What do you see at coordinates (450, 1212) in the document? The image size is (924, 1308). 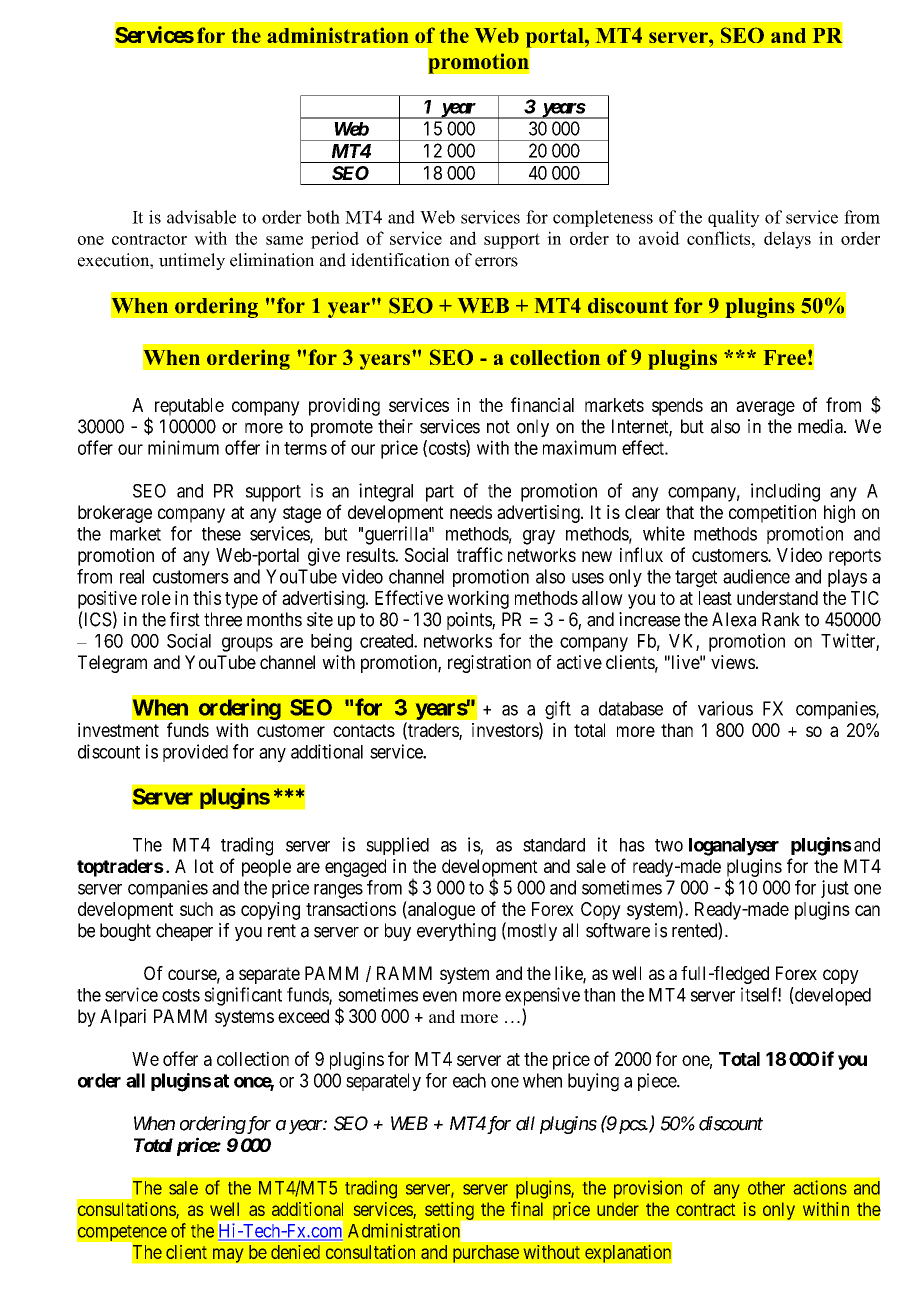 I see `setting` at bounding box center [450, 1212].
